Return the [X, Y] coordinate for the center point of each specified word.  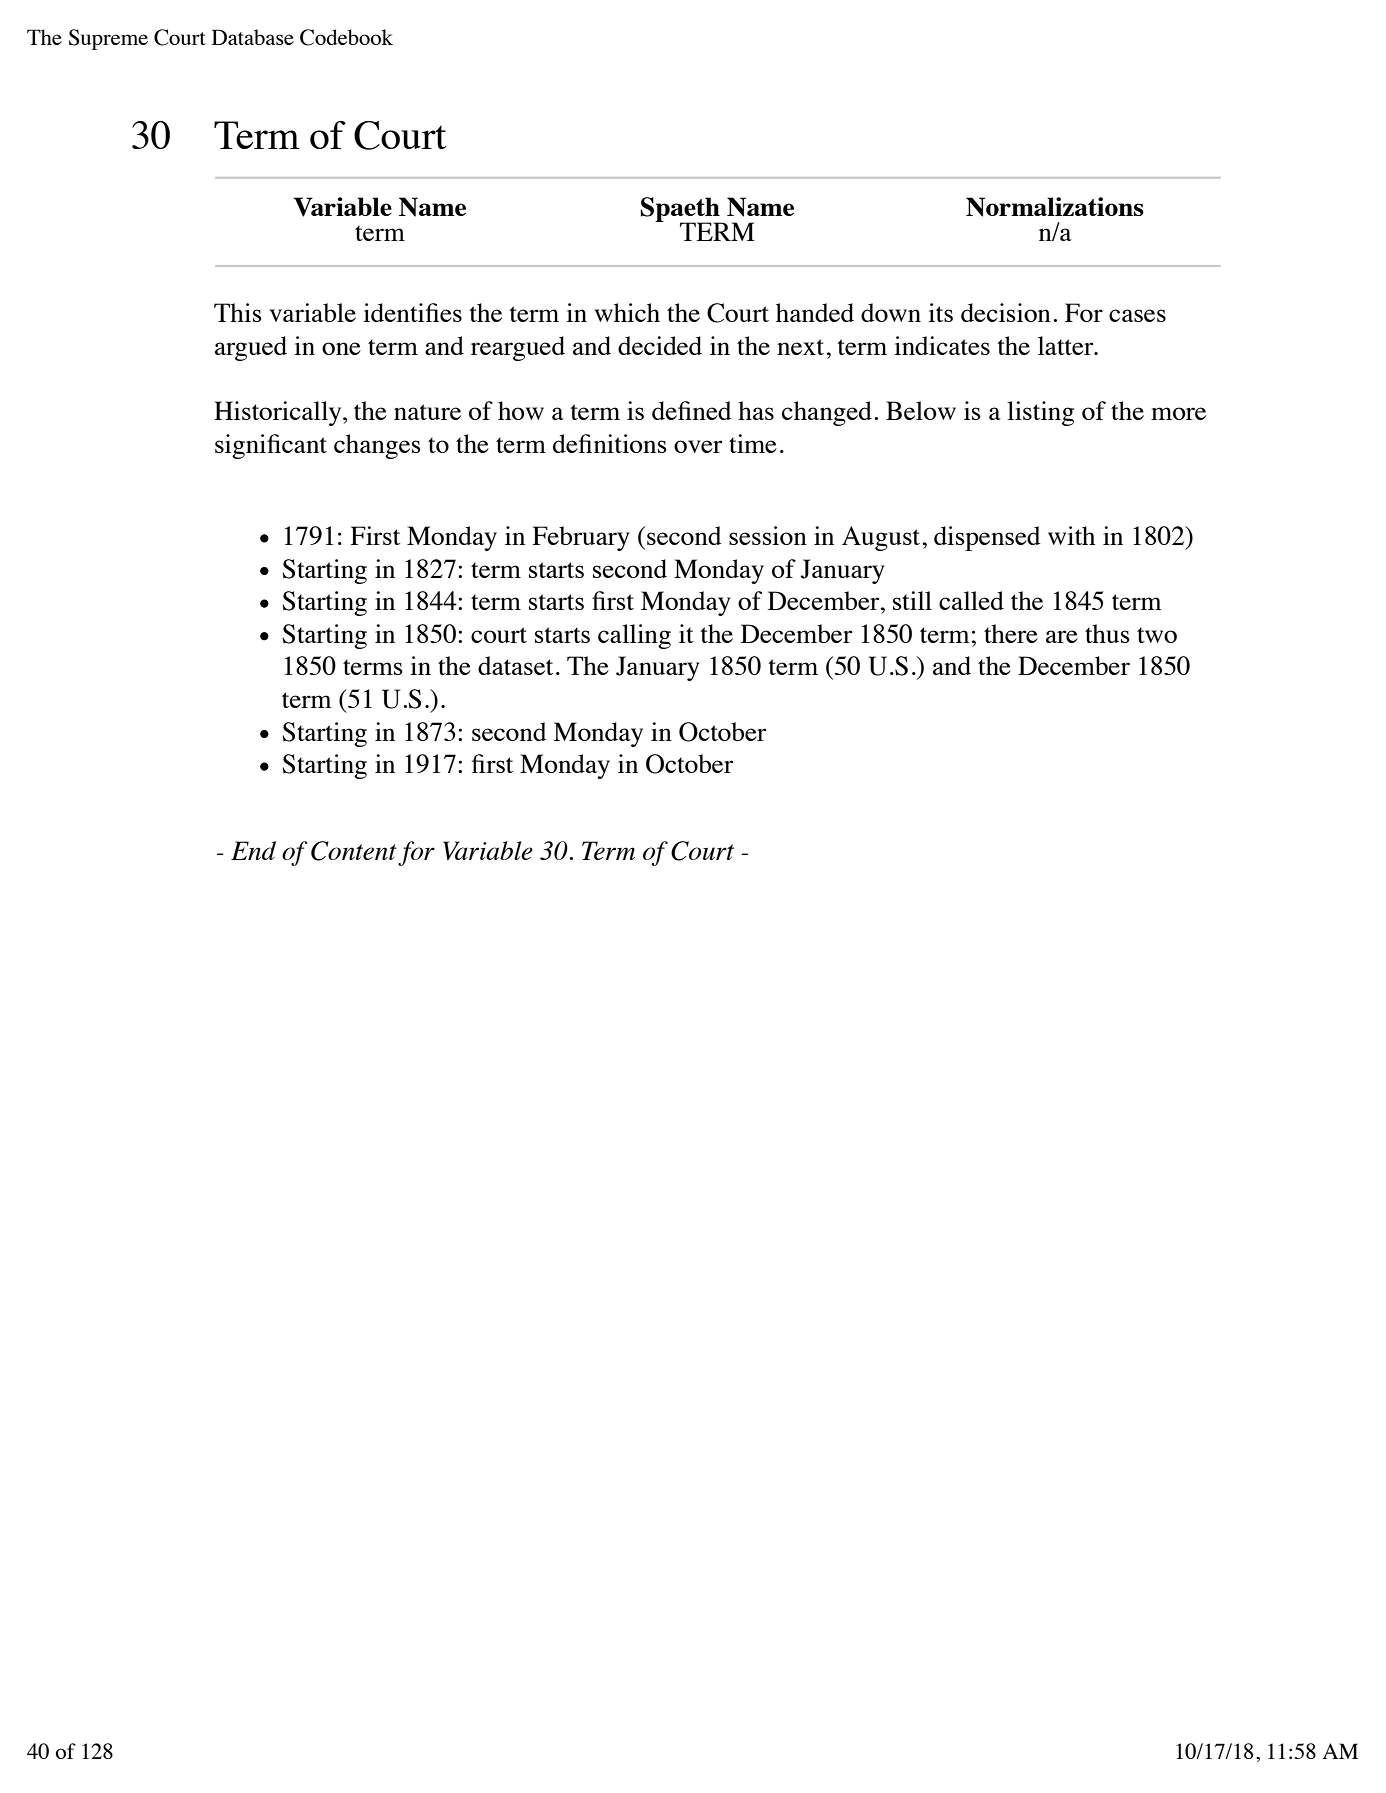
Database [253, 37]
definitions [610, 443]
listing [1040, 413]
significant [271, 446]
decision [1006, 312]
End [253, 850]
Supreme [108, 39]
